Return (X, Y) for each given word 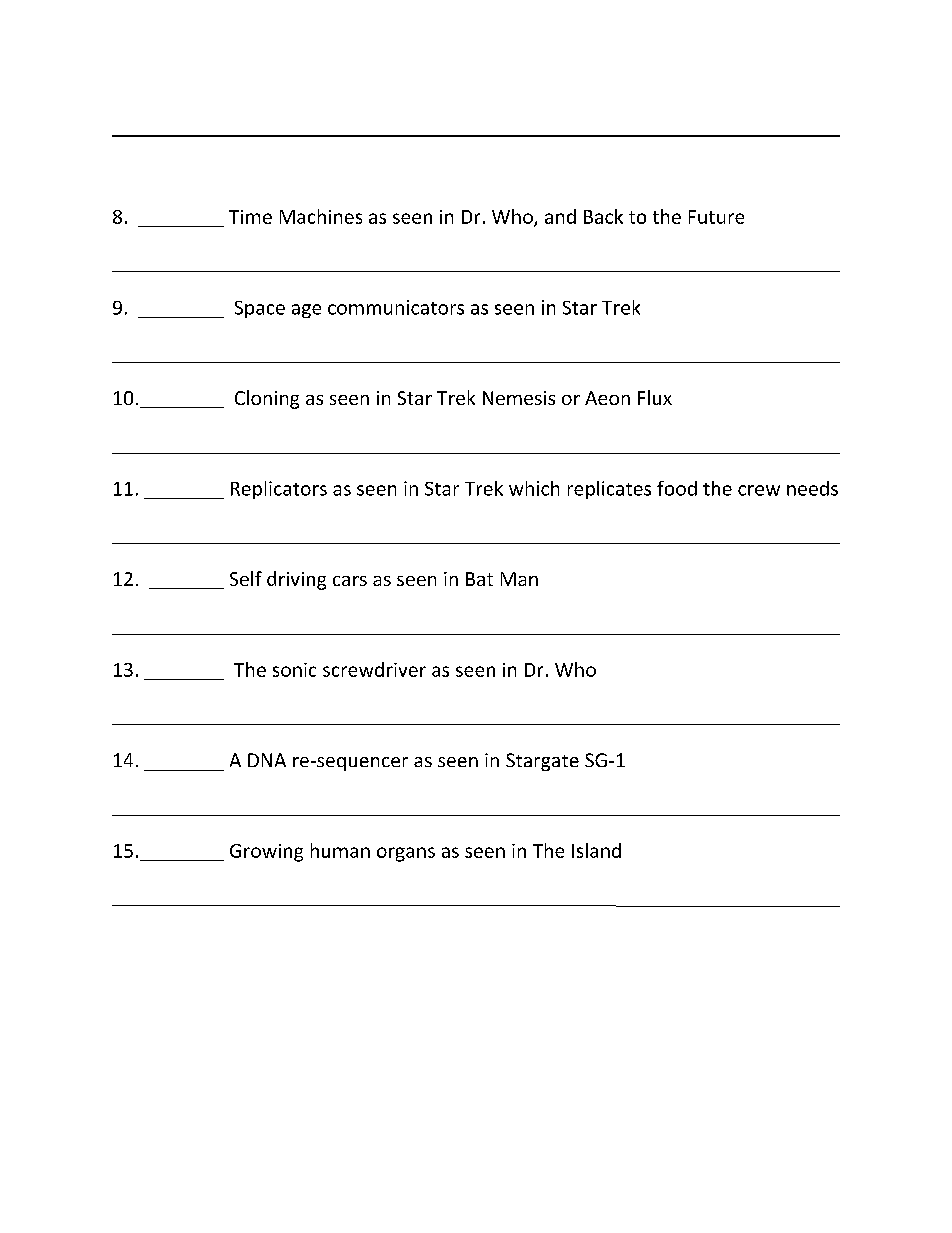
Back (603, 216)
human (340, 850)
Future (716, 217)
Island (596, 850)
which (534, 488)
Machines (321, 216)
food (677, 488)
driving (296, 580)
